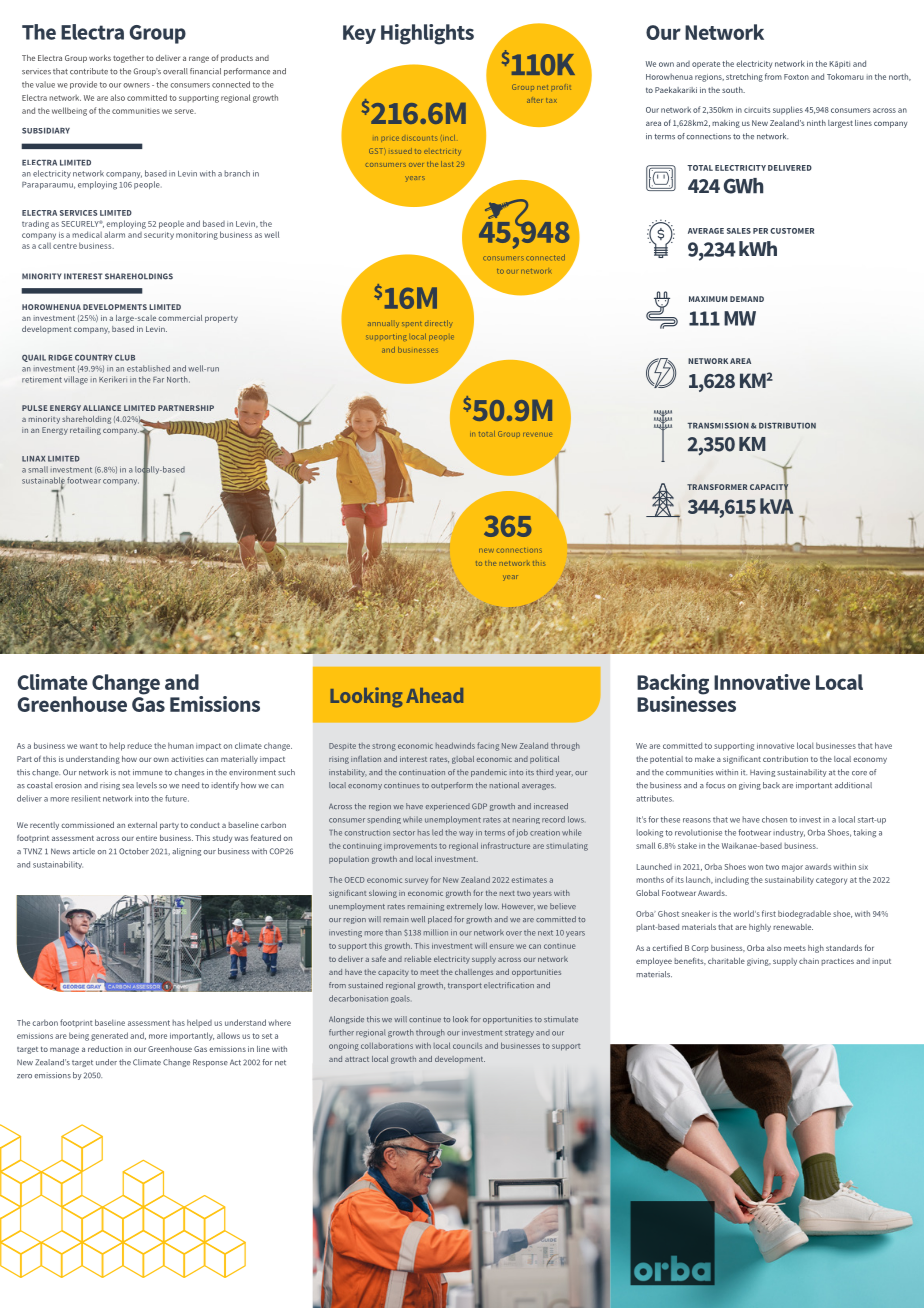 The height and width of the screenshot is (1308, 924). Describe the element at coordinates (537, 434) in the screenshot. I see `revenue` at that location.
